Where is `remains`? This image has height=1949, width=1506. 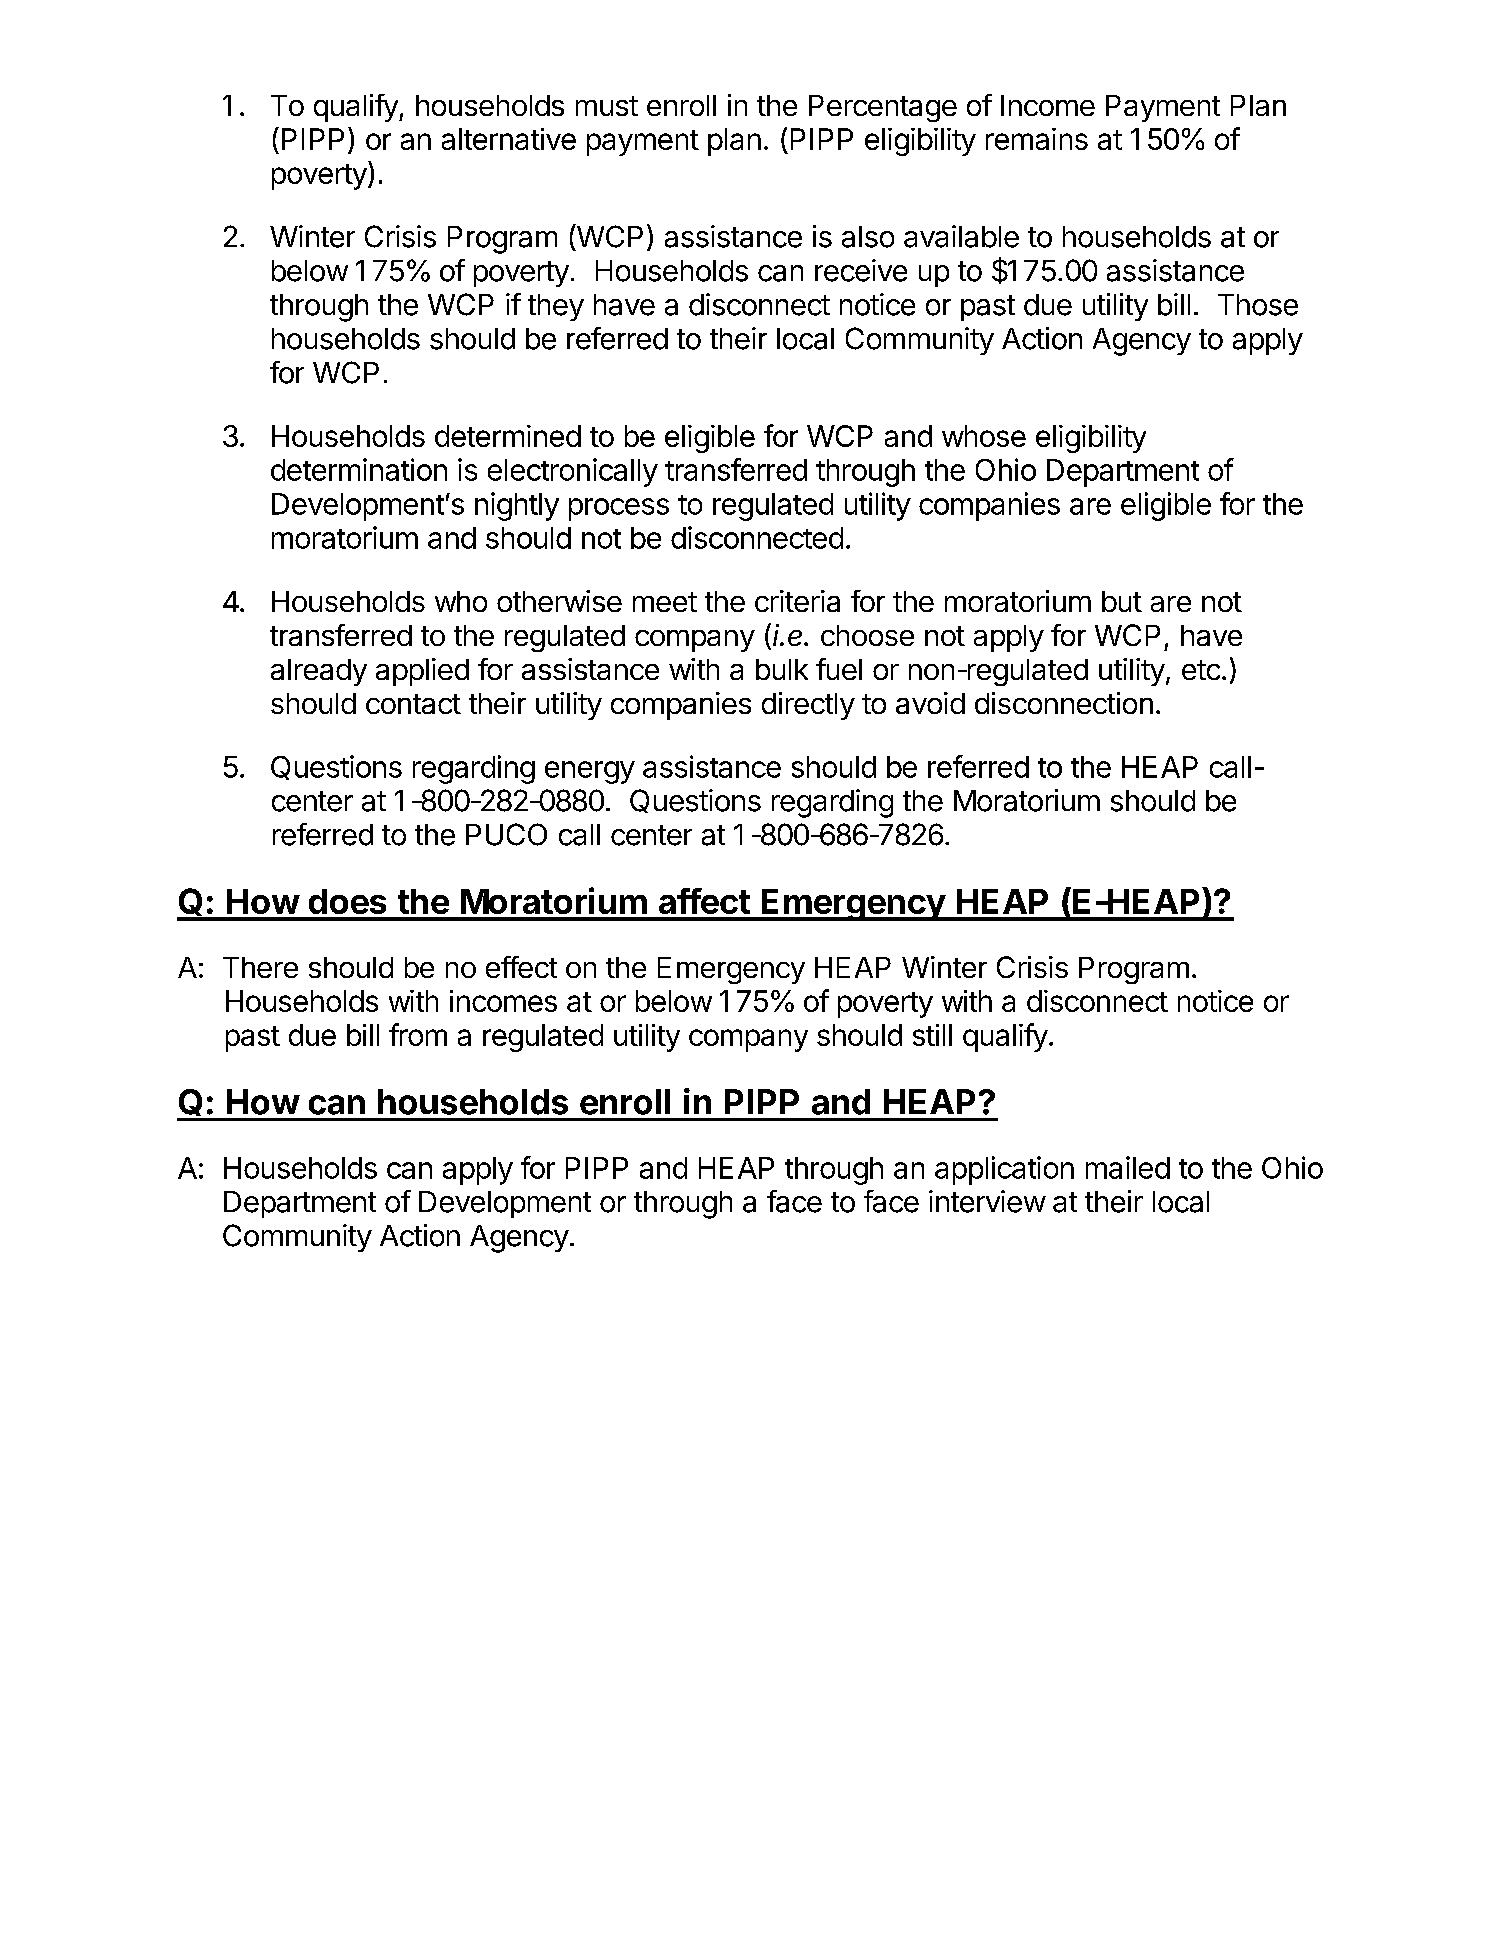
remains is located at coordinates (1037, 139).
